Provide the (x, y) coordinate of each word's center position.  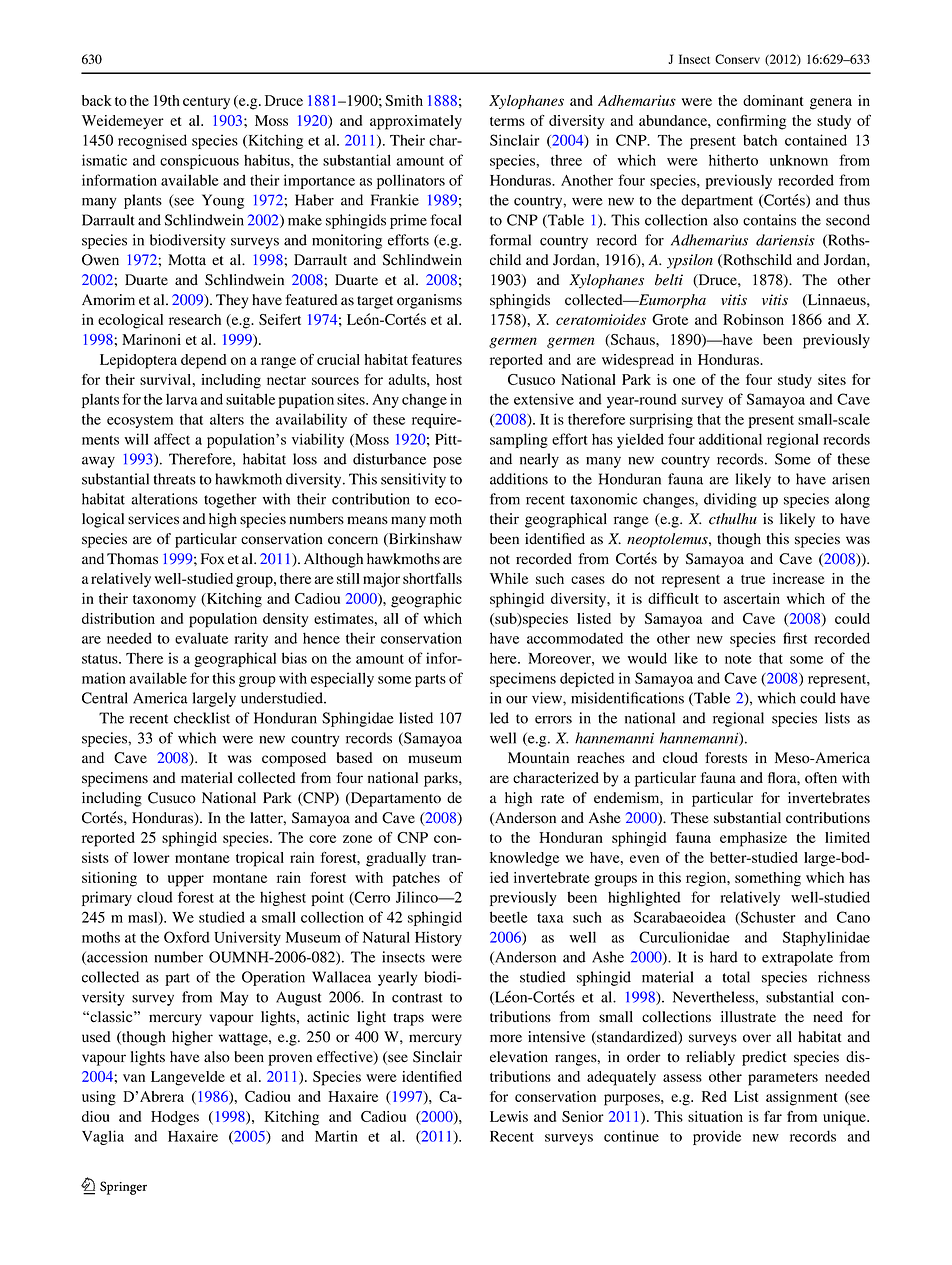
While (509, 578)
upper (186, 881)
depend (203, 361)
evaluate (201, 638)
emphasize (753, 839)
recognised (152, 141)
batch (760, 140)
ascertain (751, 598)
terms (507, 121)
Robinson (753, 319)
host (449, 379)
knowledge (524, 859)
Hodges (175, 1118)
